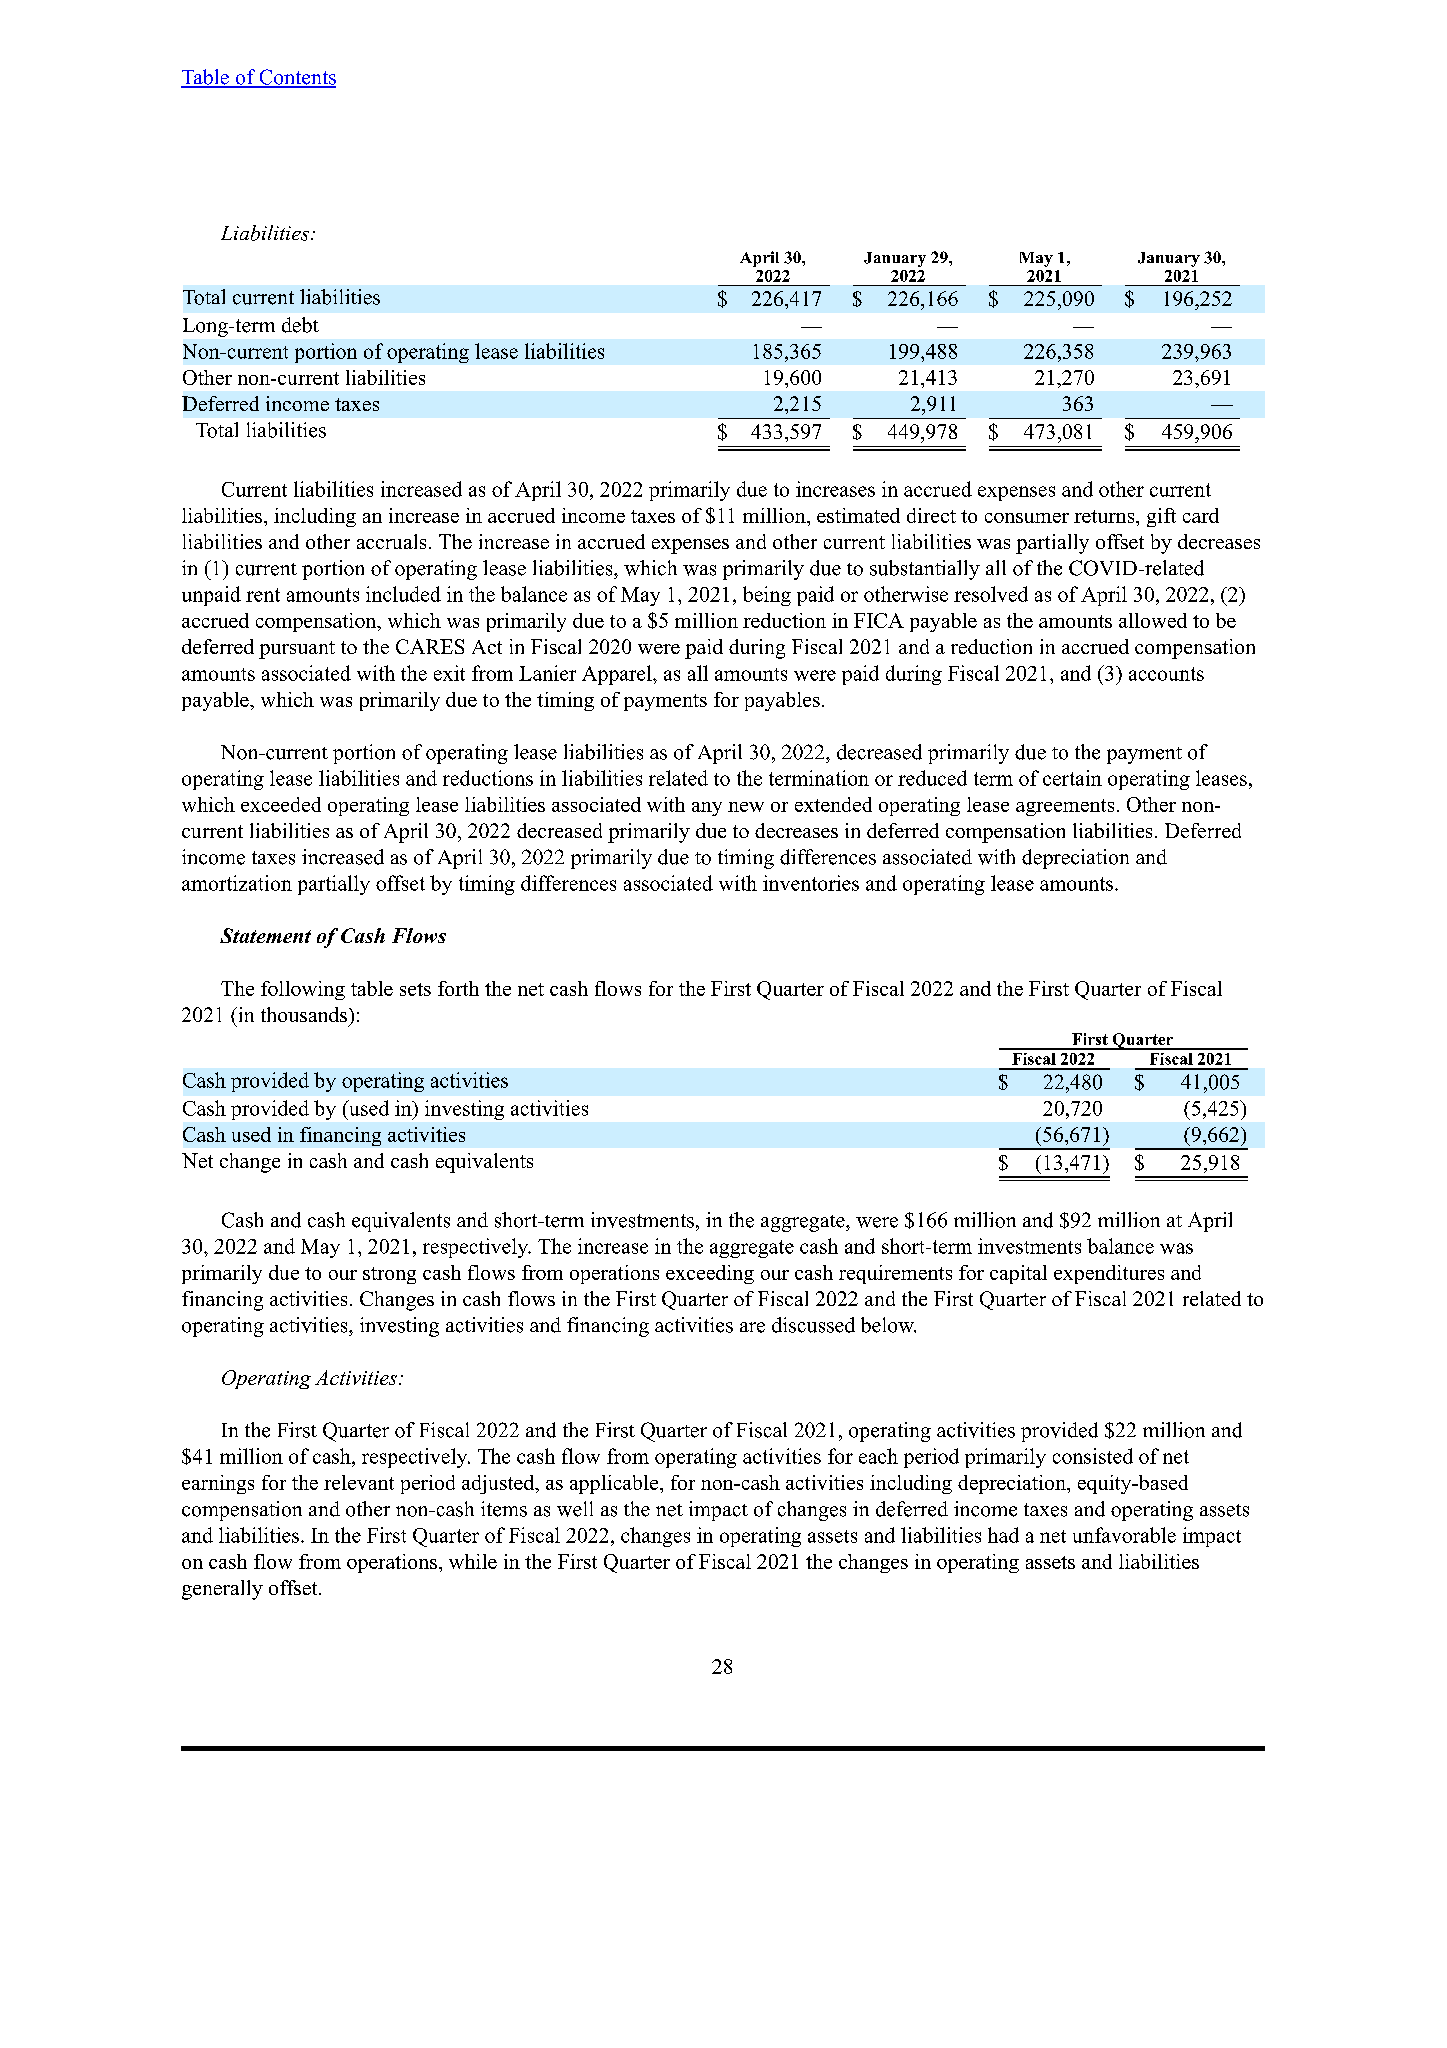  Describe the element at coordinates (359, 1482) in the page. I see `relevant` at that location.
